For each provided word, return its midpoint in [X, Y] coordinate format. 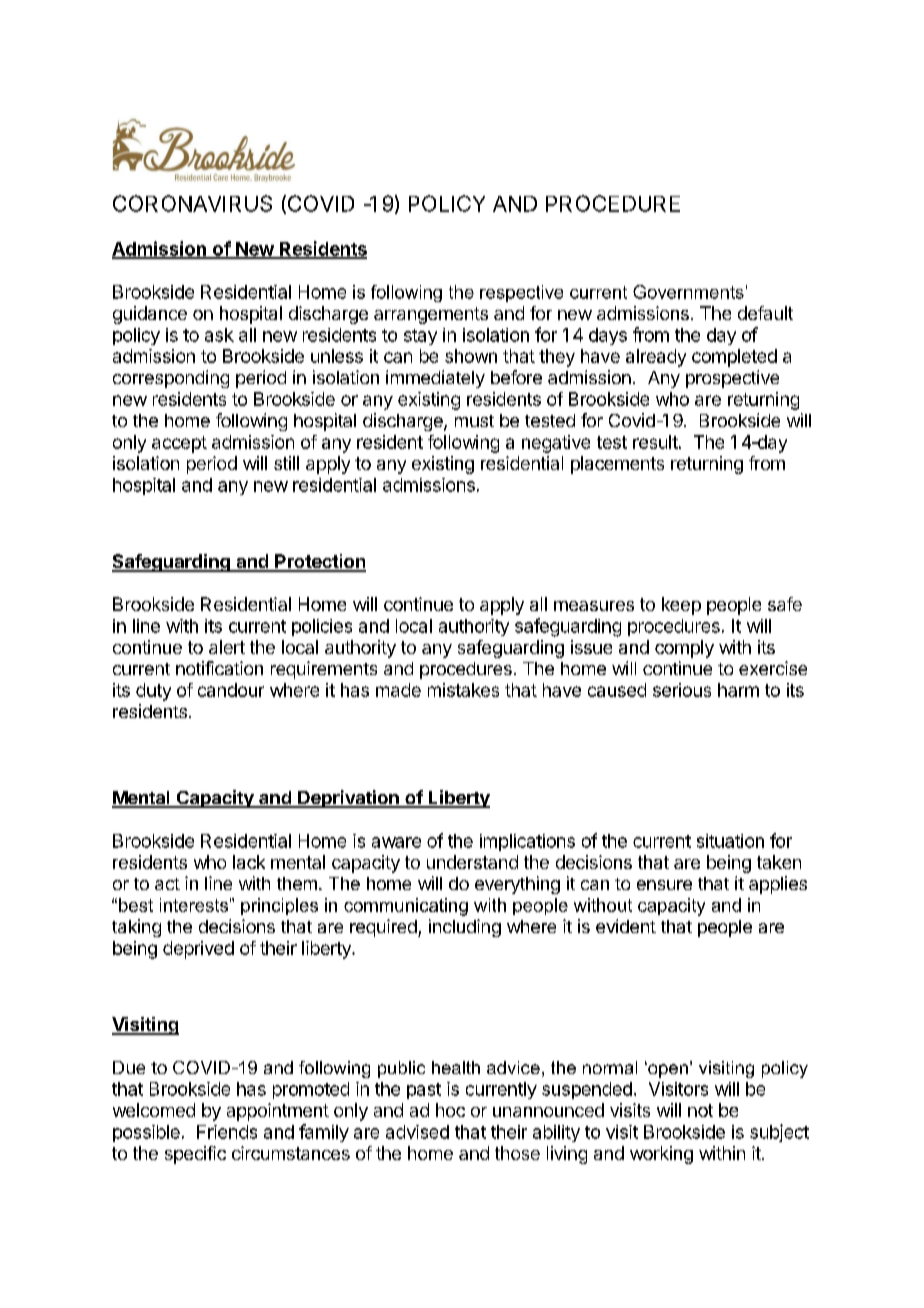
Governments [688, 292]
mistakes [463, 690]
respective [521, 293]
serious [682, 690]
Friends [227, 1132]
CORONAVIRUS [192, 203]
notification [219, 668]
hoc [450, 1110]
